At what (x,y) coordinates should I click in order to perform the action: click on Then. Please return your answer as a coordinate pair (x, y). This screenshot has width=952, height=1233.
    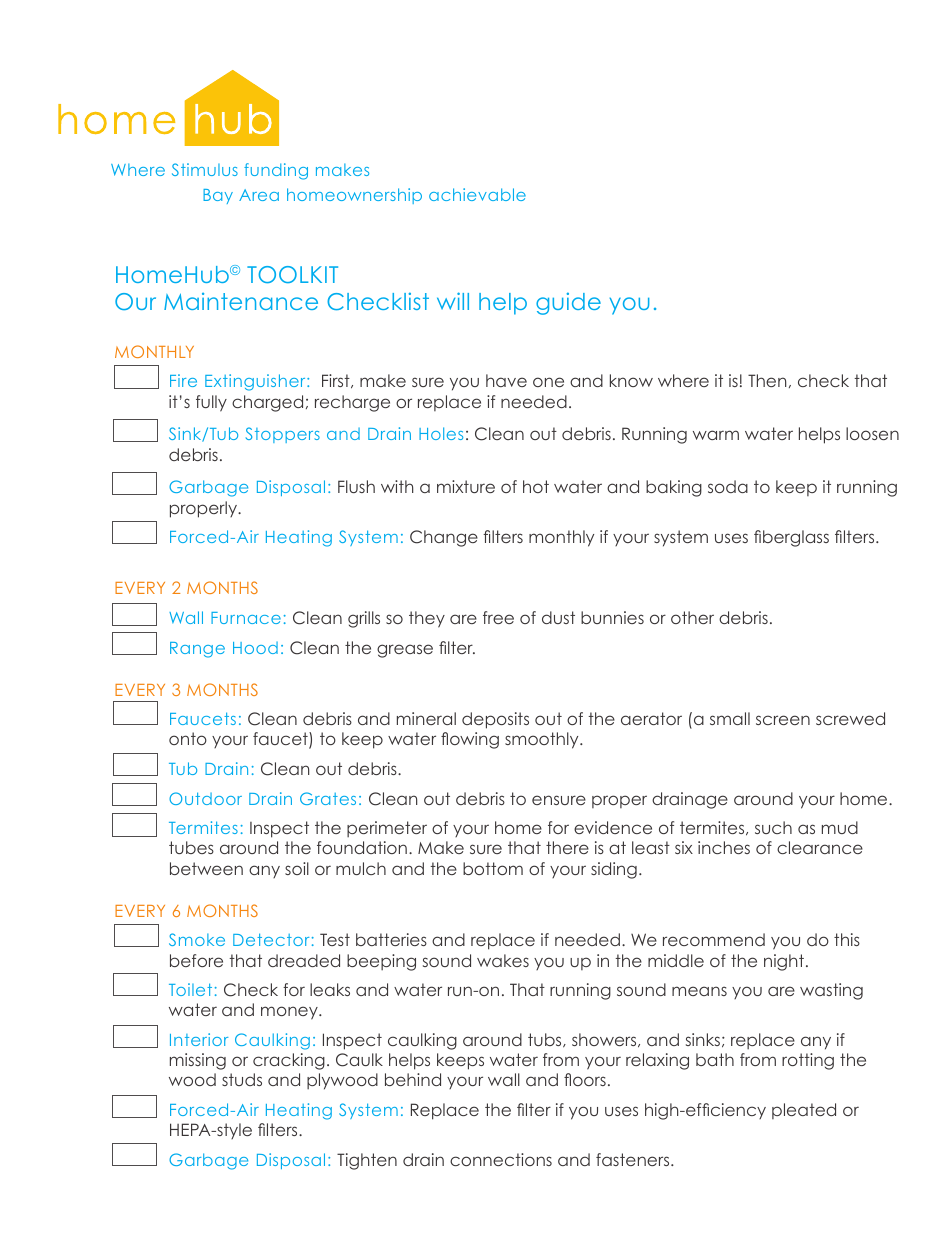
    Looking at the image, I should click on (767, 380).
